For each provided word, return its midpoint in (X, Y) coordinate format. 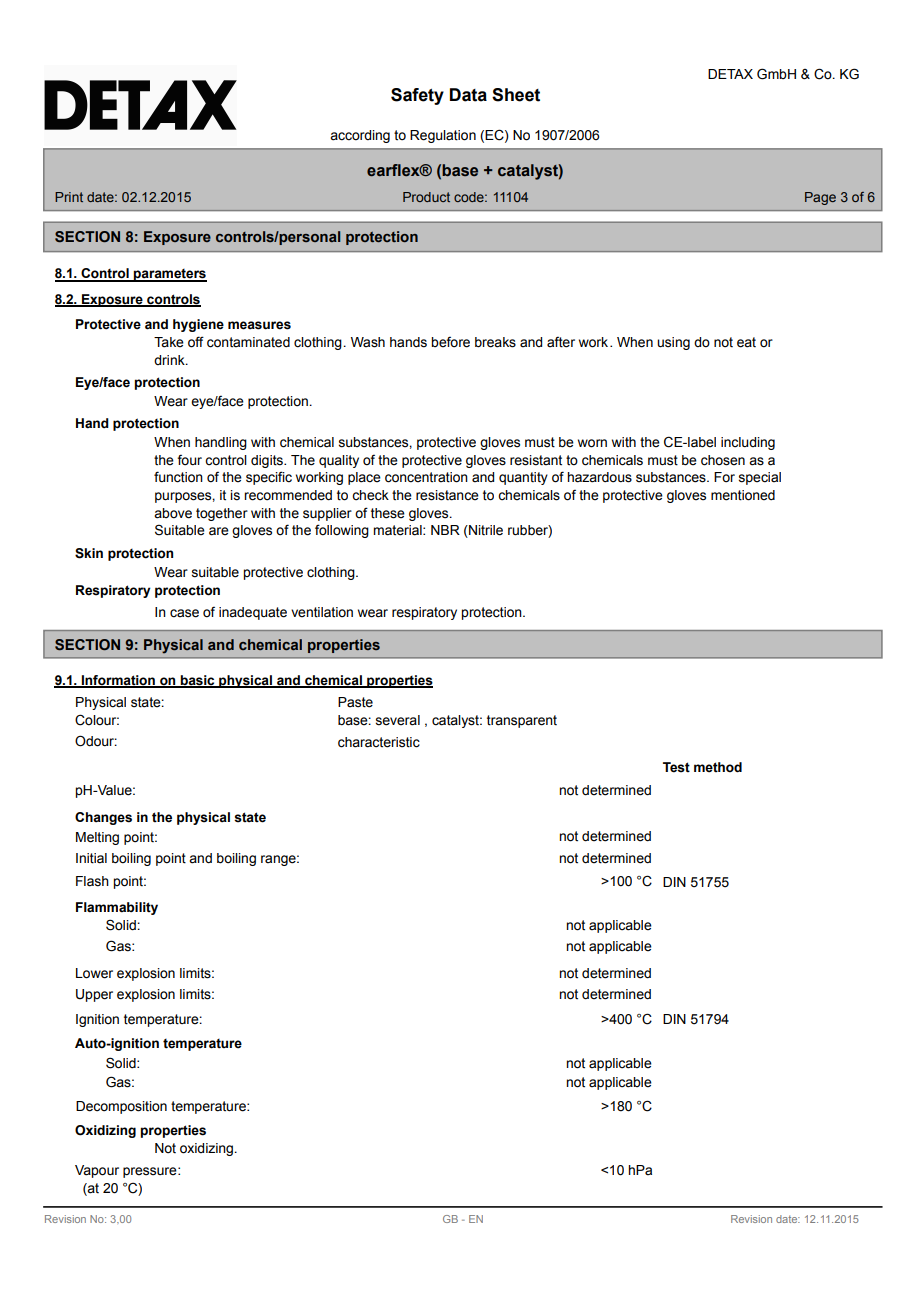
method (718, 767)
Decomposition (121, 1107)
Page (820, 198)
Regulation (443, 136)
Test (676, 767)
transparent (522, 721)
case (184, 613)
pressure (151, 1172)
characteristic (379, 742)
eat (746, 342)
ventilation (322, 612)
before (450, 342)
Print (69, 197)
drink (170, 360)
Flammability (117, 908)
